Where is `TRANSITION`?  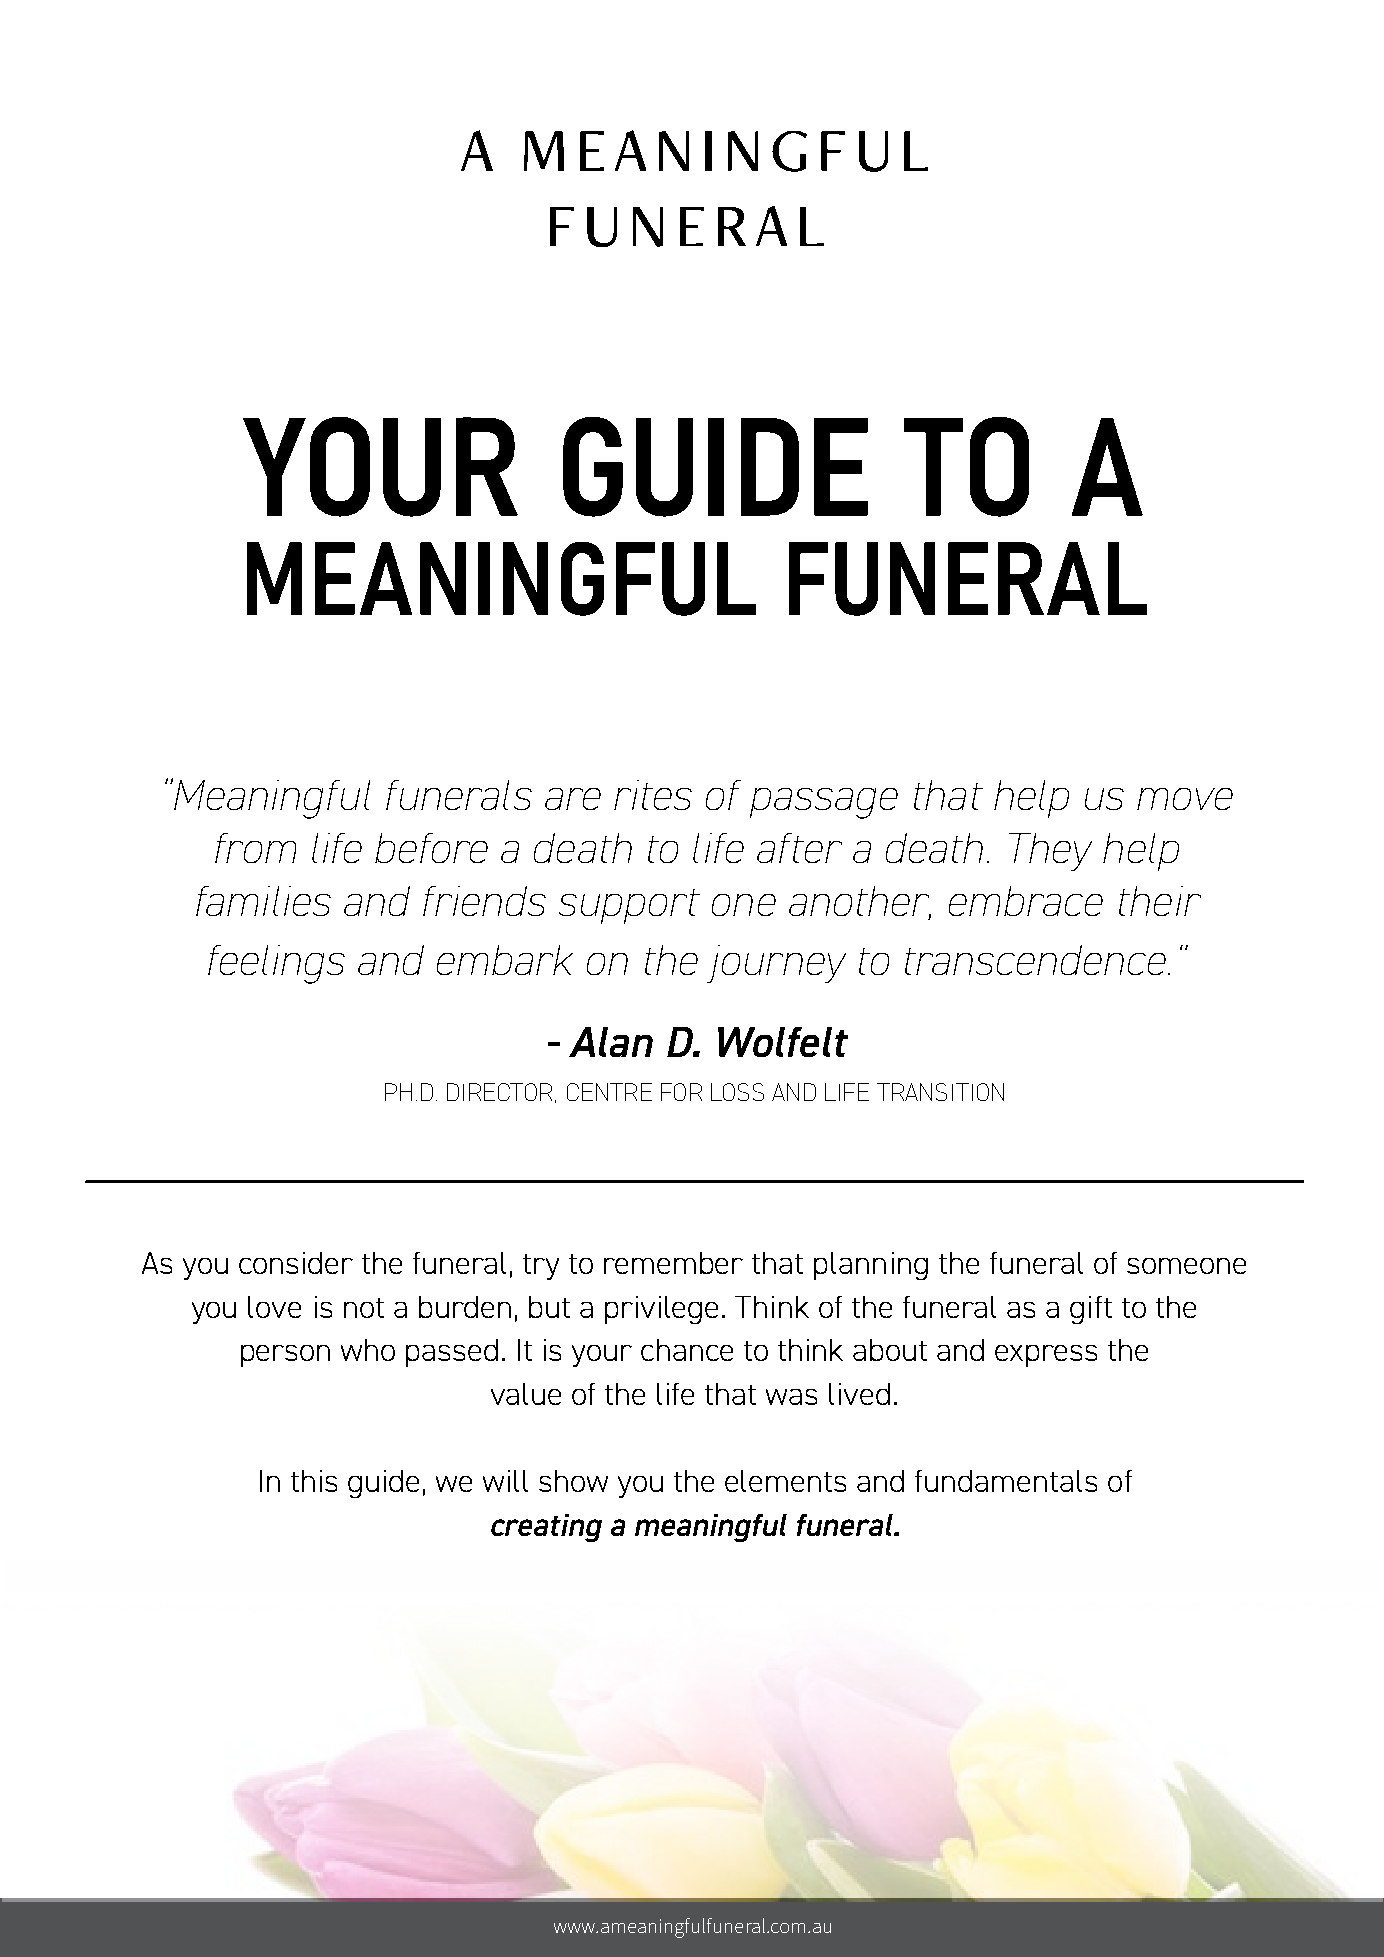 TRANSITION is located at coordinates (940, 1092).
